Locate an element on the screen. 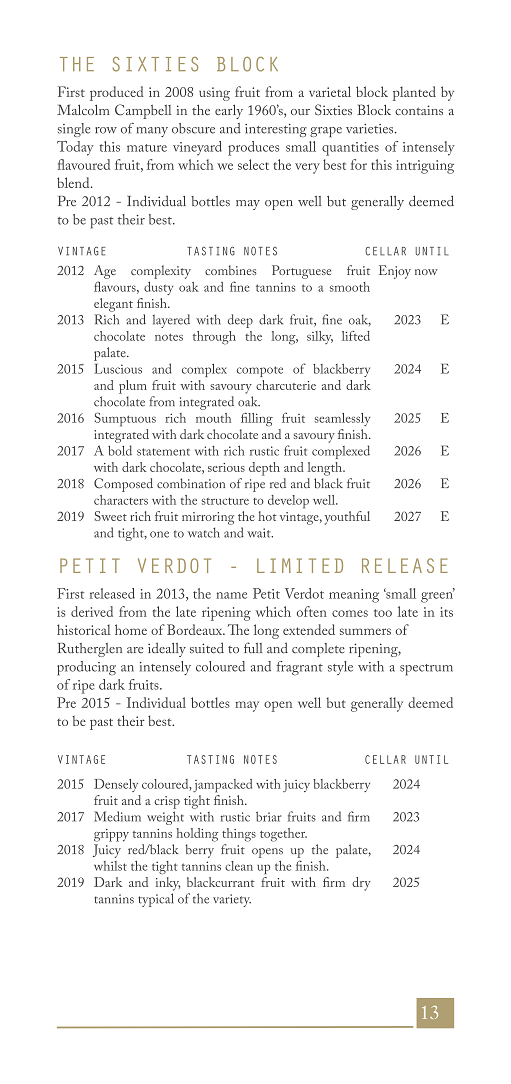 Image resolution: width=511 pixels, height=1084 pixels. interesting is located at coordinates (276, 130).
